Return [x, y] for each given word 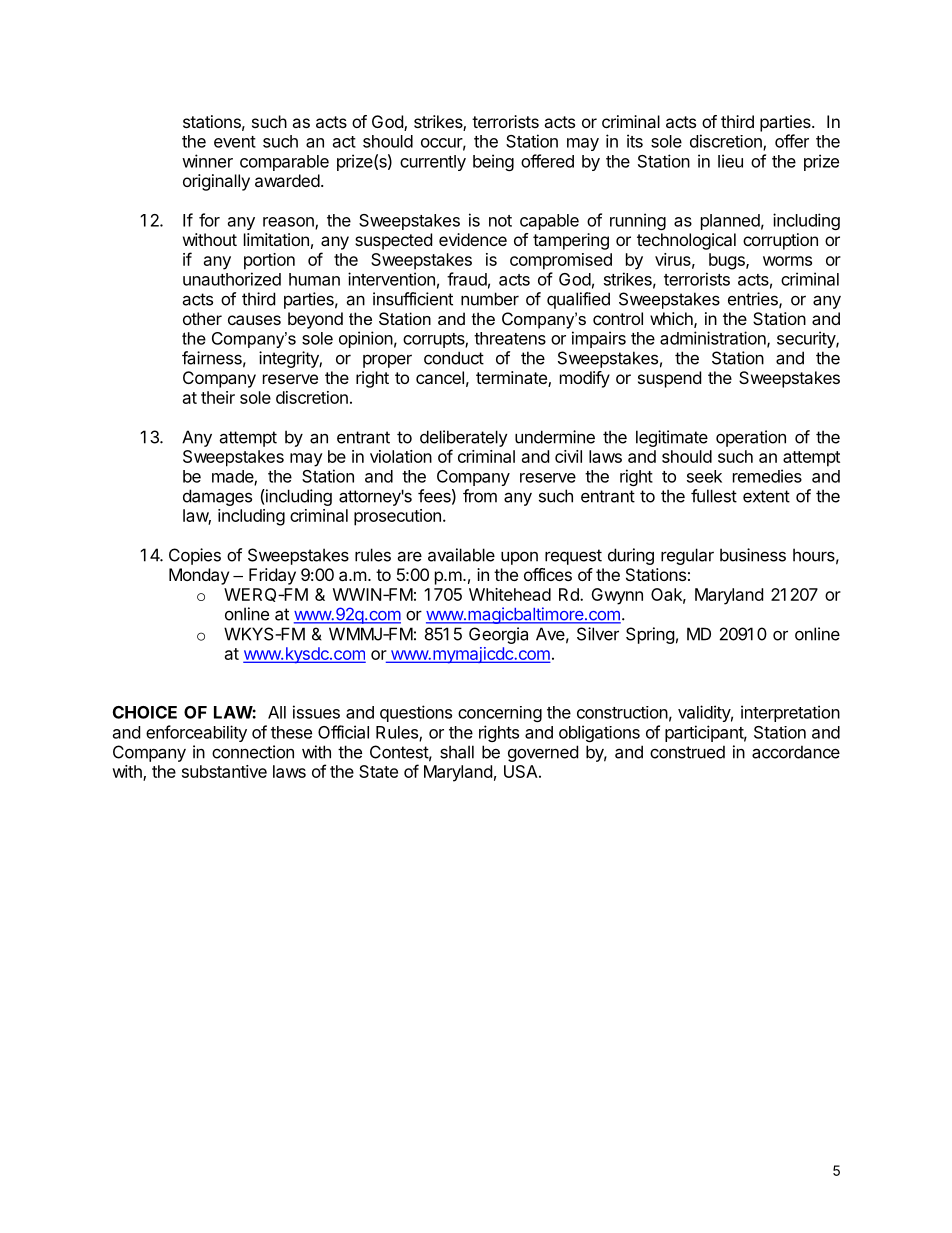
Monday [199, 576]
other [202, 318]
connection [253, 752]
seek [704, 476]
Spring [650, 635]
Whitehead [510, 594]
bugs [728, 261]
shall [457, 752]
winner [207, 161]
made [233, 477]
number [490, 299]
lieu [730, 161]
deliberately [464, 438]
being [493, 162]
